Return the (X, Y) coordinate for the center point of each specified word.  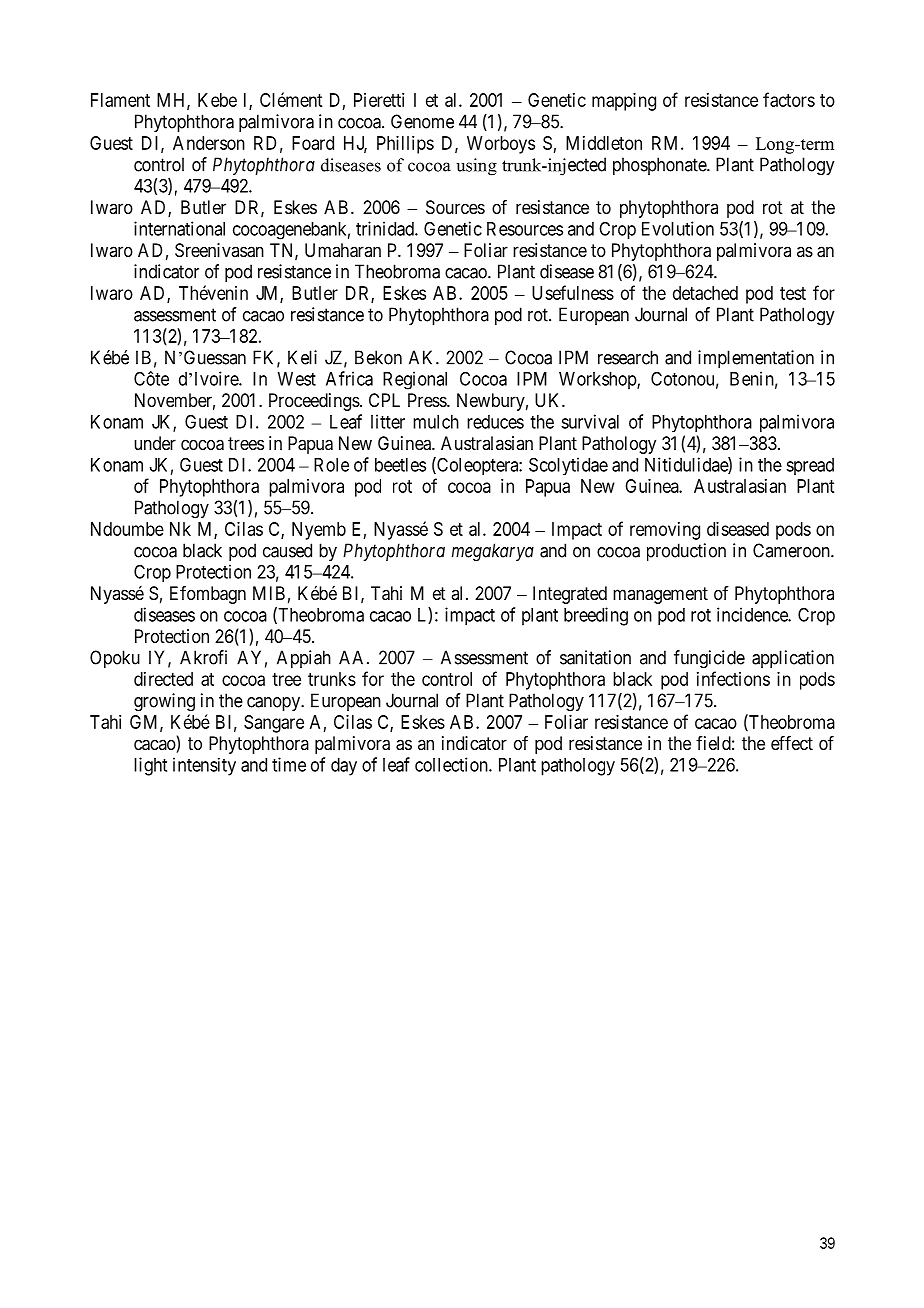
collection (452, 764)
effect (792, 743)
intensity (204, 766)
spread (810, 466)
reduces (495, 422)
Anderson (209, 143)
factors (789, 99)
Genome (422, 121)
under (155, 443)
